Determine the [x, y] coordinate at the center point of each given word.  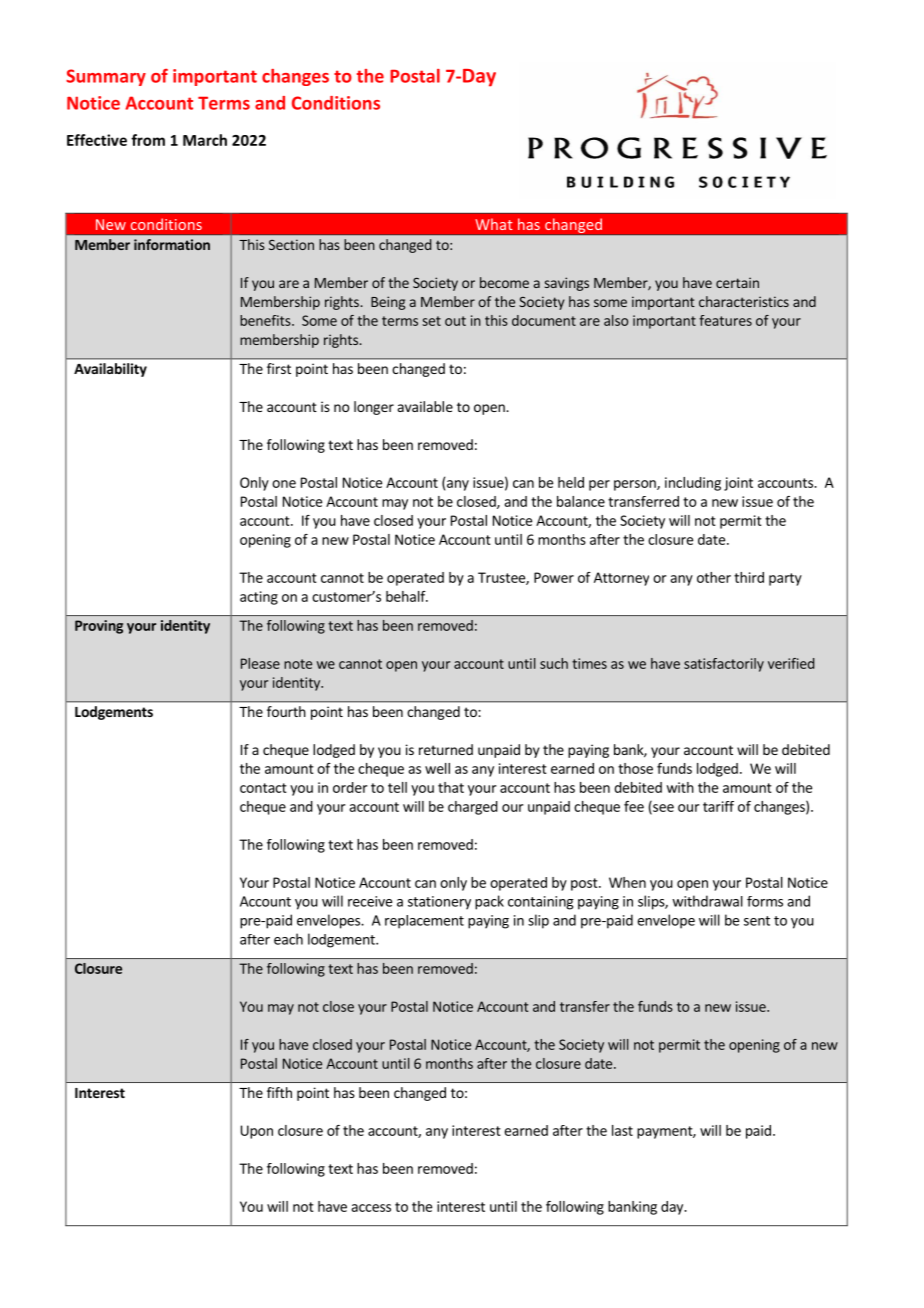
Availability [110, 370]
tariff [718, 806]
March [205, 140]
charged [473, 808]
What [494, 224]
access [371, 1208]
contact [263, 788]
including [693, 484]
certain [737, 282]
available [425, 406]
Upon [257, 1132]
